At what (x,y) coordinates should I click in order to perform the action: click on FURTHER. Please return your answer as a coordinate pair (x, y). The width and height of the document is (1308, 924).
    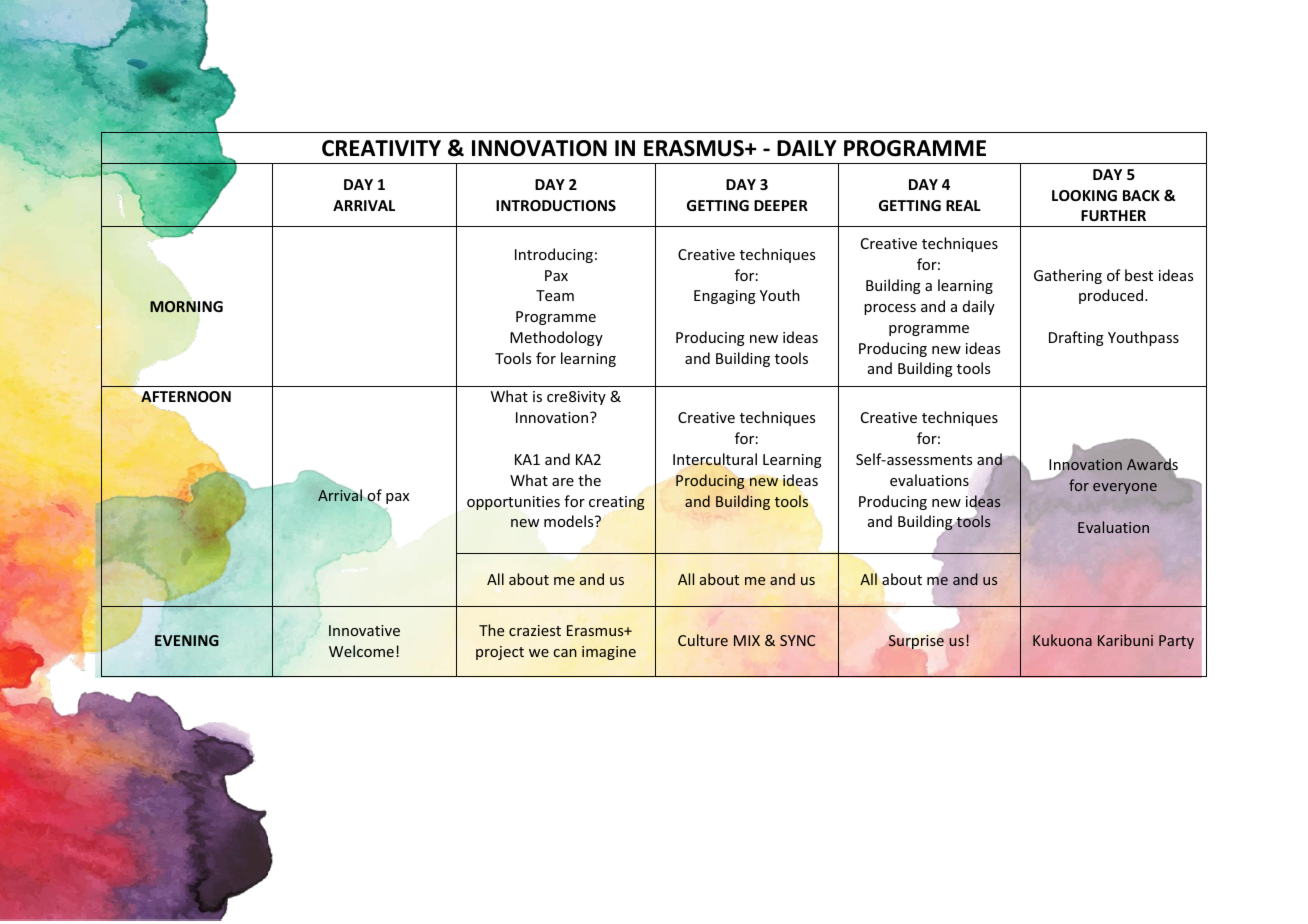
    Looking at the image, I should click on (1113, 215).
